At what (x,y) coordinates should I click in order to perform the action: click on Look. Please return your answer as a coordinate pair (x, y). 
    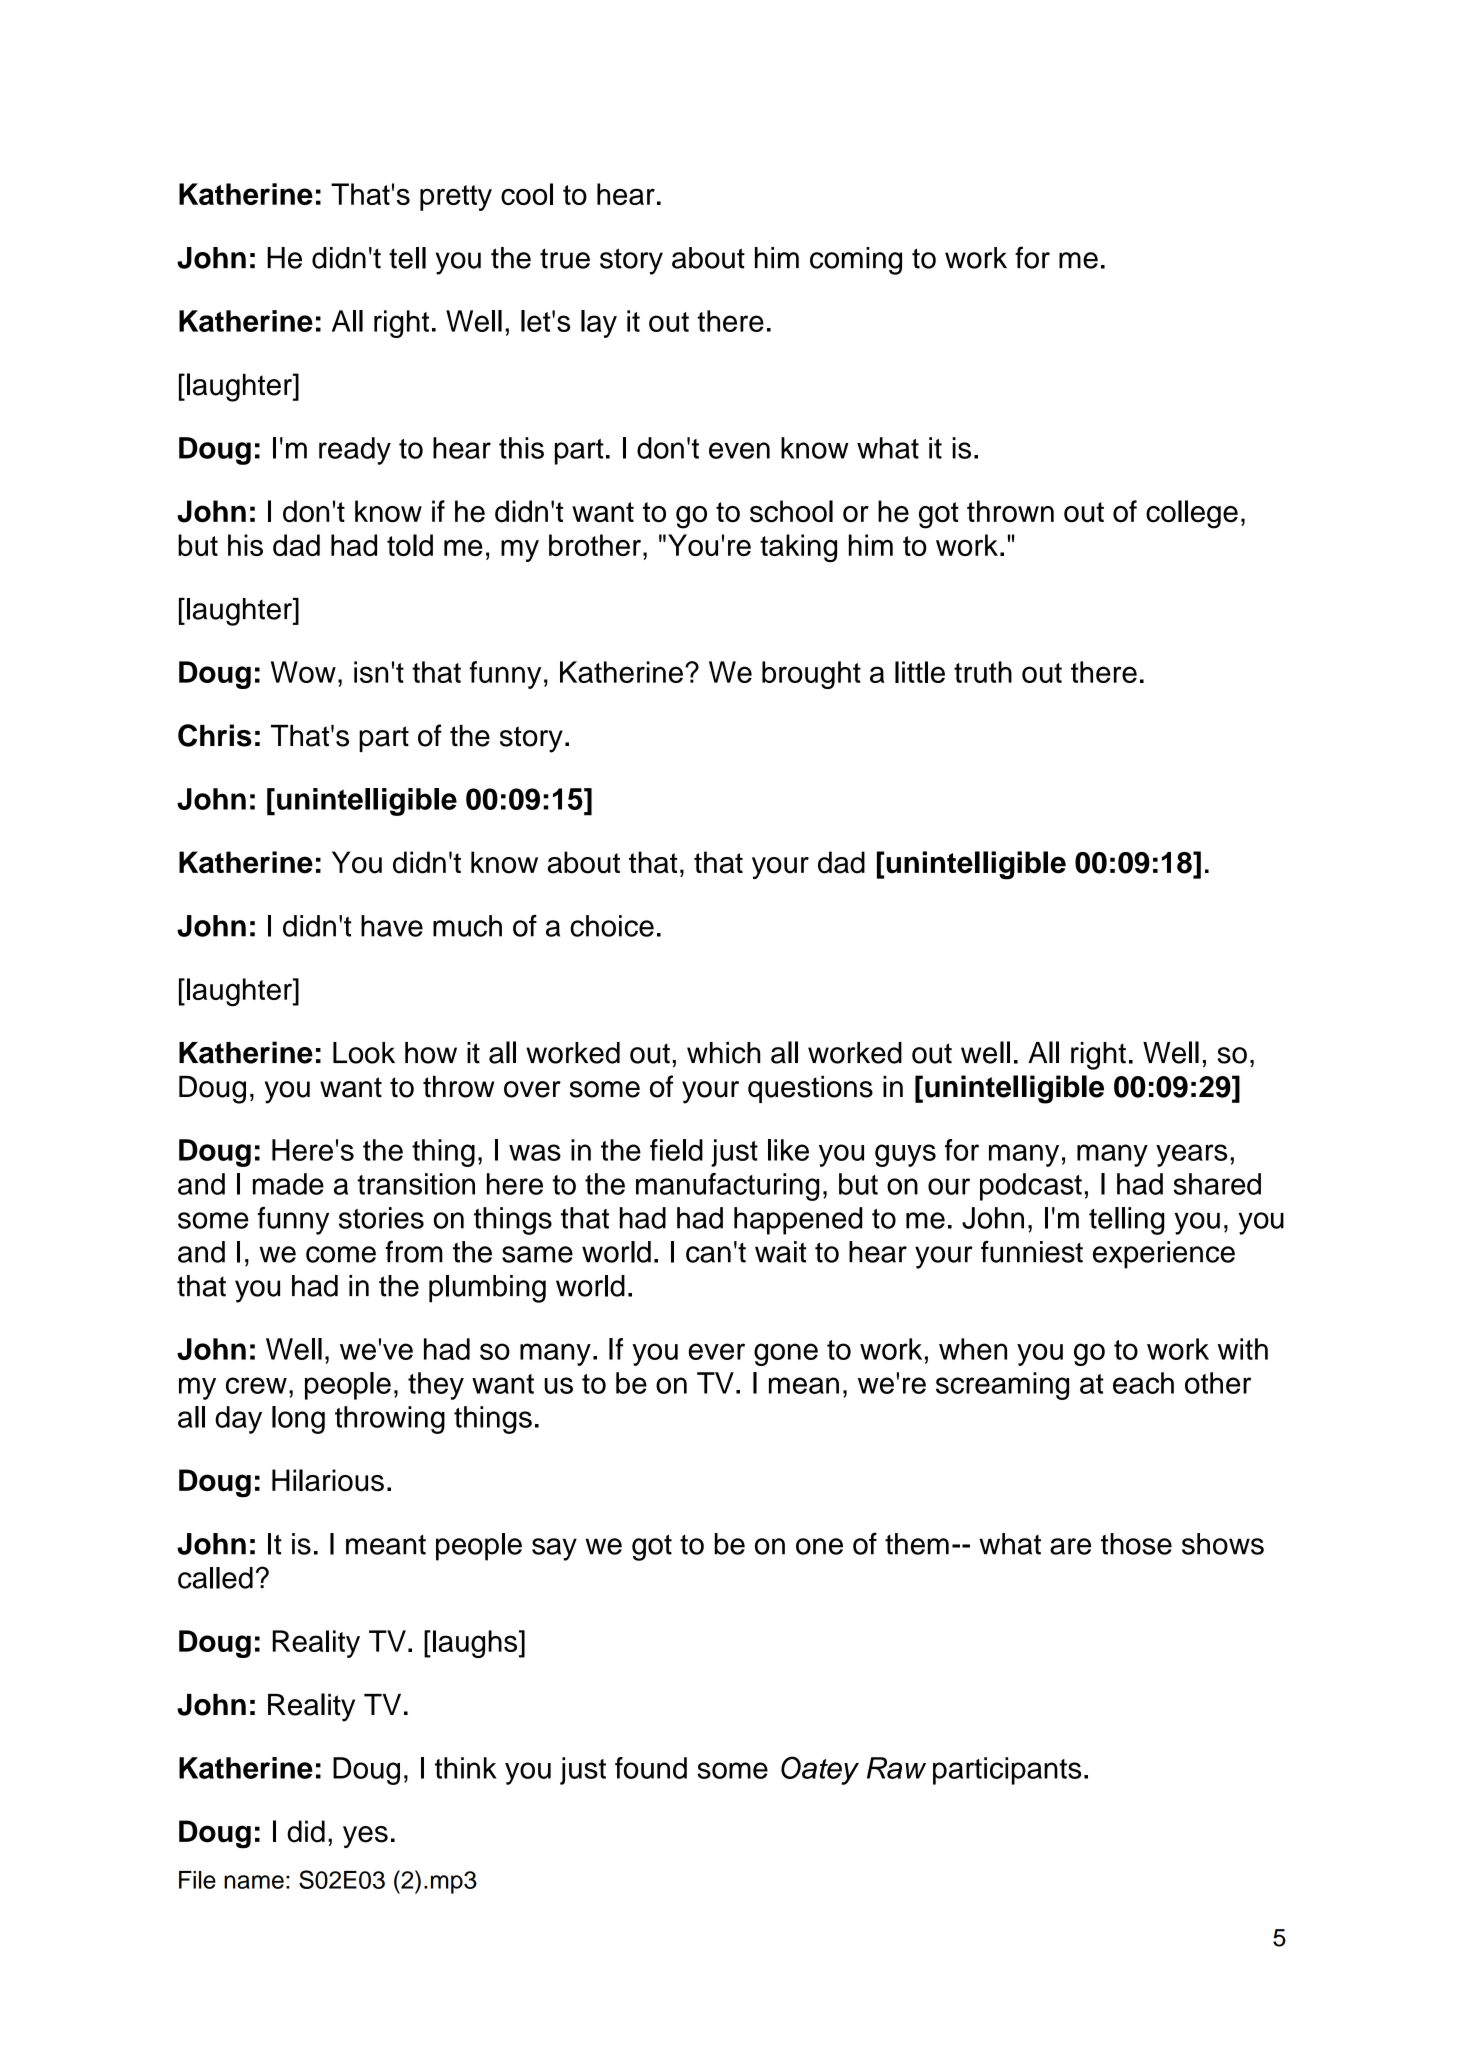
    Looking at the image, I should click on (364, 1053).
